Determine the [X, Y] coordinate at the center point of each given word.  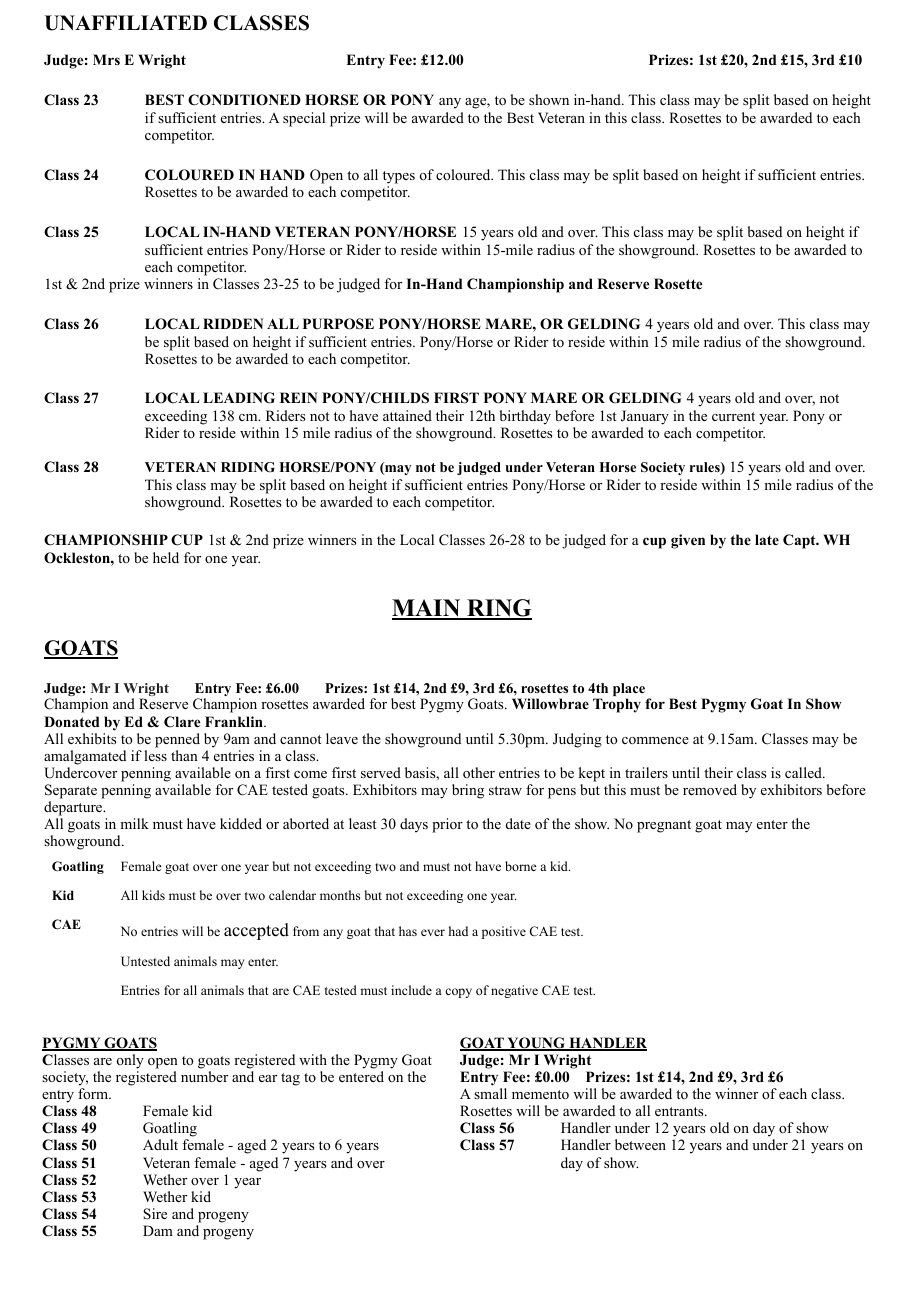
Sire [155, 1214]
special [304, 119]
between [640, 1144]
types [399, 177]
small [490, 1093]
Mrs [106, 59]
